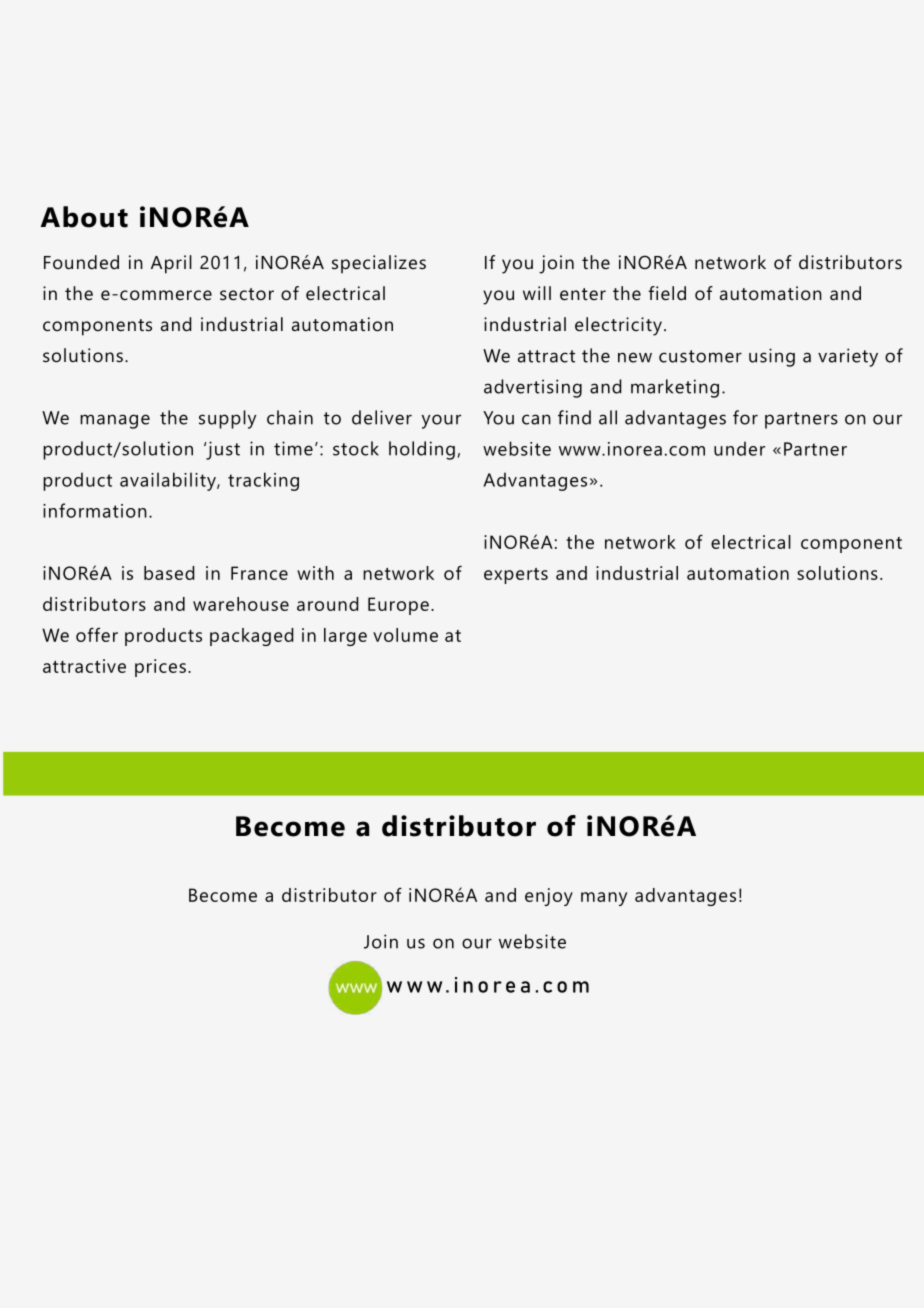 The width and height of the page is (924, 1308). I want to click on field, so click(667, 293).
